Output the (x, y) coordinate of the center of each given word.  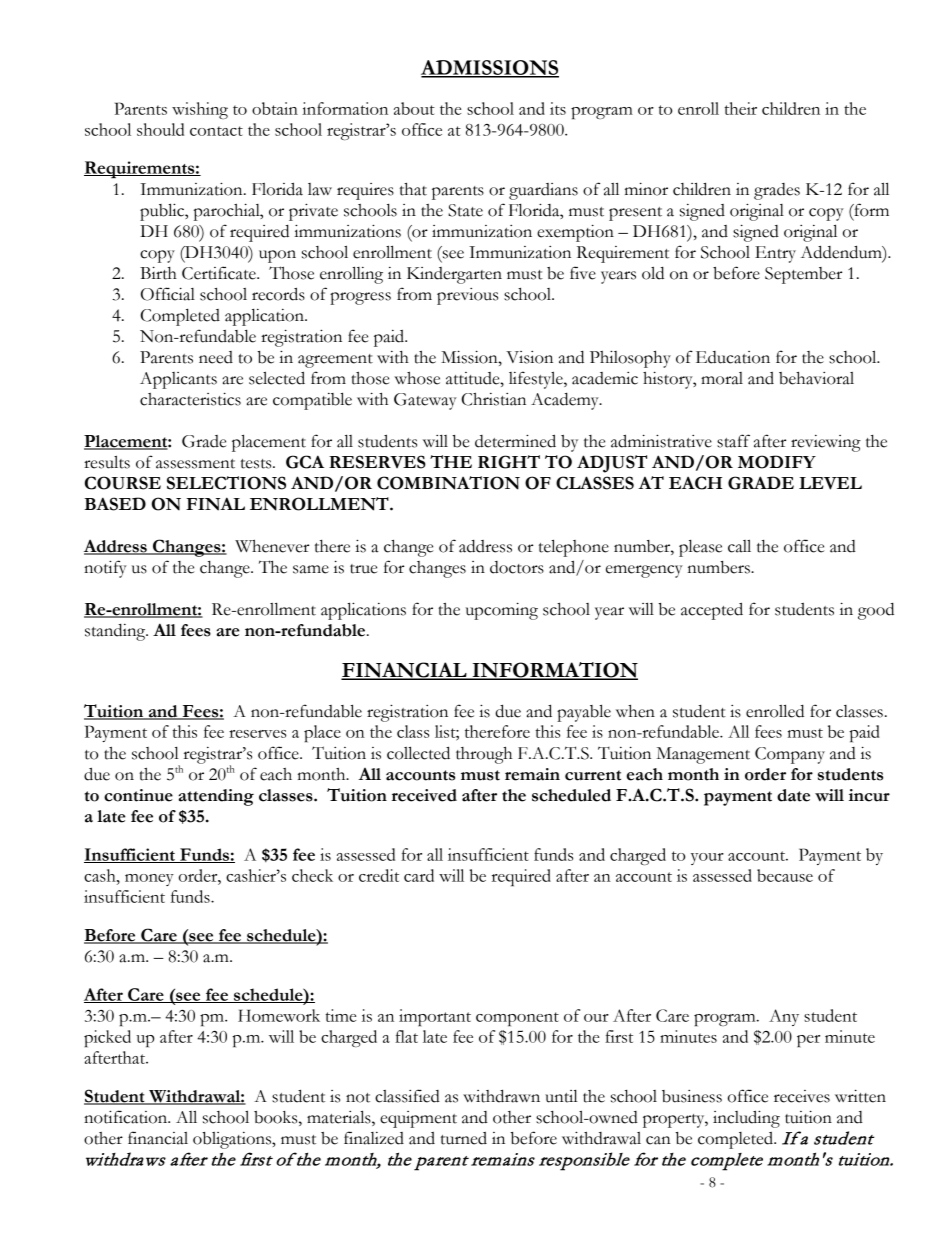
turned (464, 1138)
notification (127, 1117)
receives (802, 1096)
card (419, 875)
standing (116, 632)
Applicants (178, 380)
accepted (712, 611)
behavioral (816, 378)
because (785, 875)
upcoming (502, 611)
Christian (493, 399)
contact (216, 131)
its (558, 108)
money (149, 880)
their (740, 108)
